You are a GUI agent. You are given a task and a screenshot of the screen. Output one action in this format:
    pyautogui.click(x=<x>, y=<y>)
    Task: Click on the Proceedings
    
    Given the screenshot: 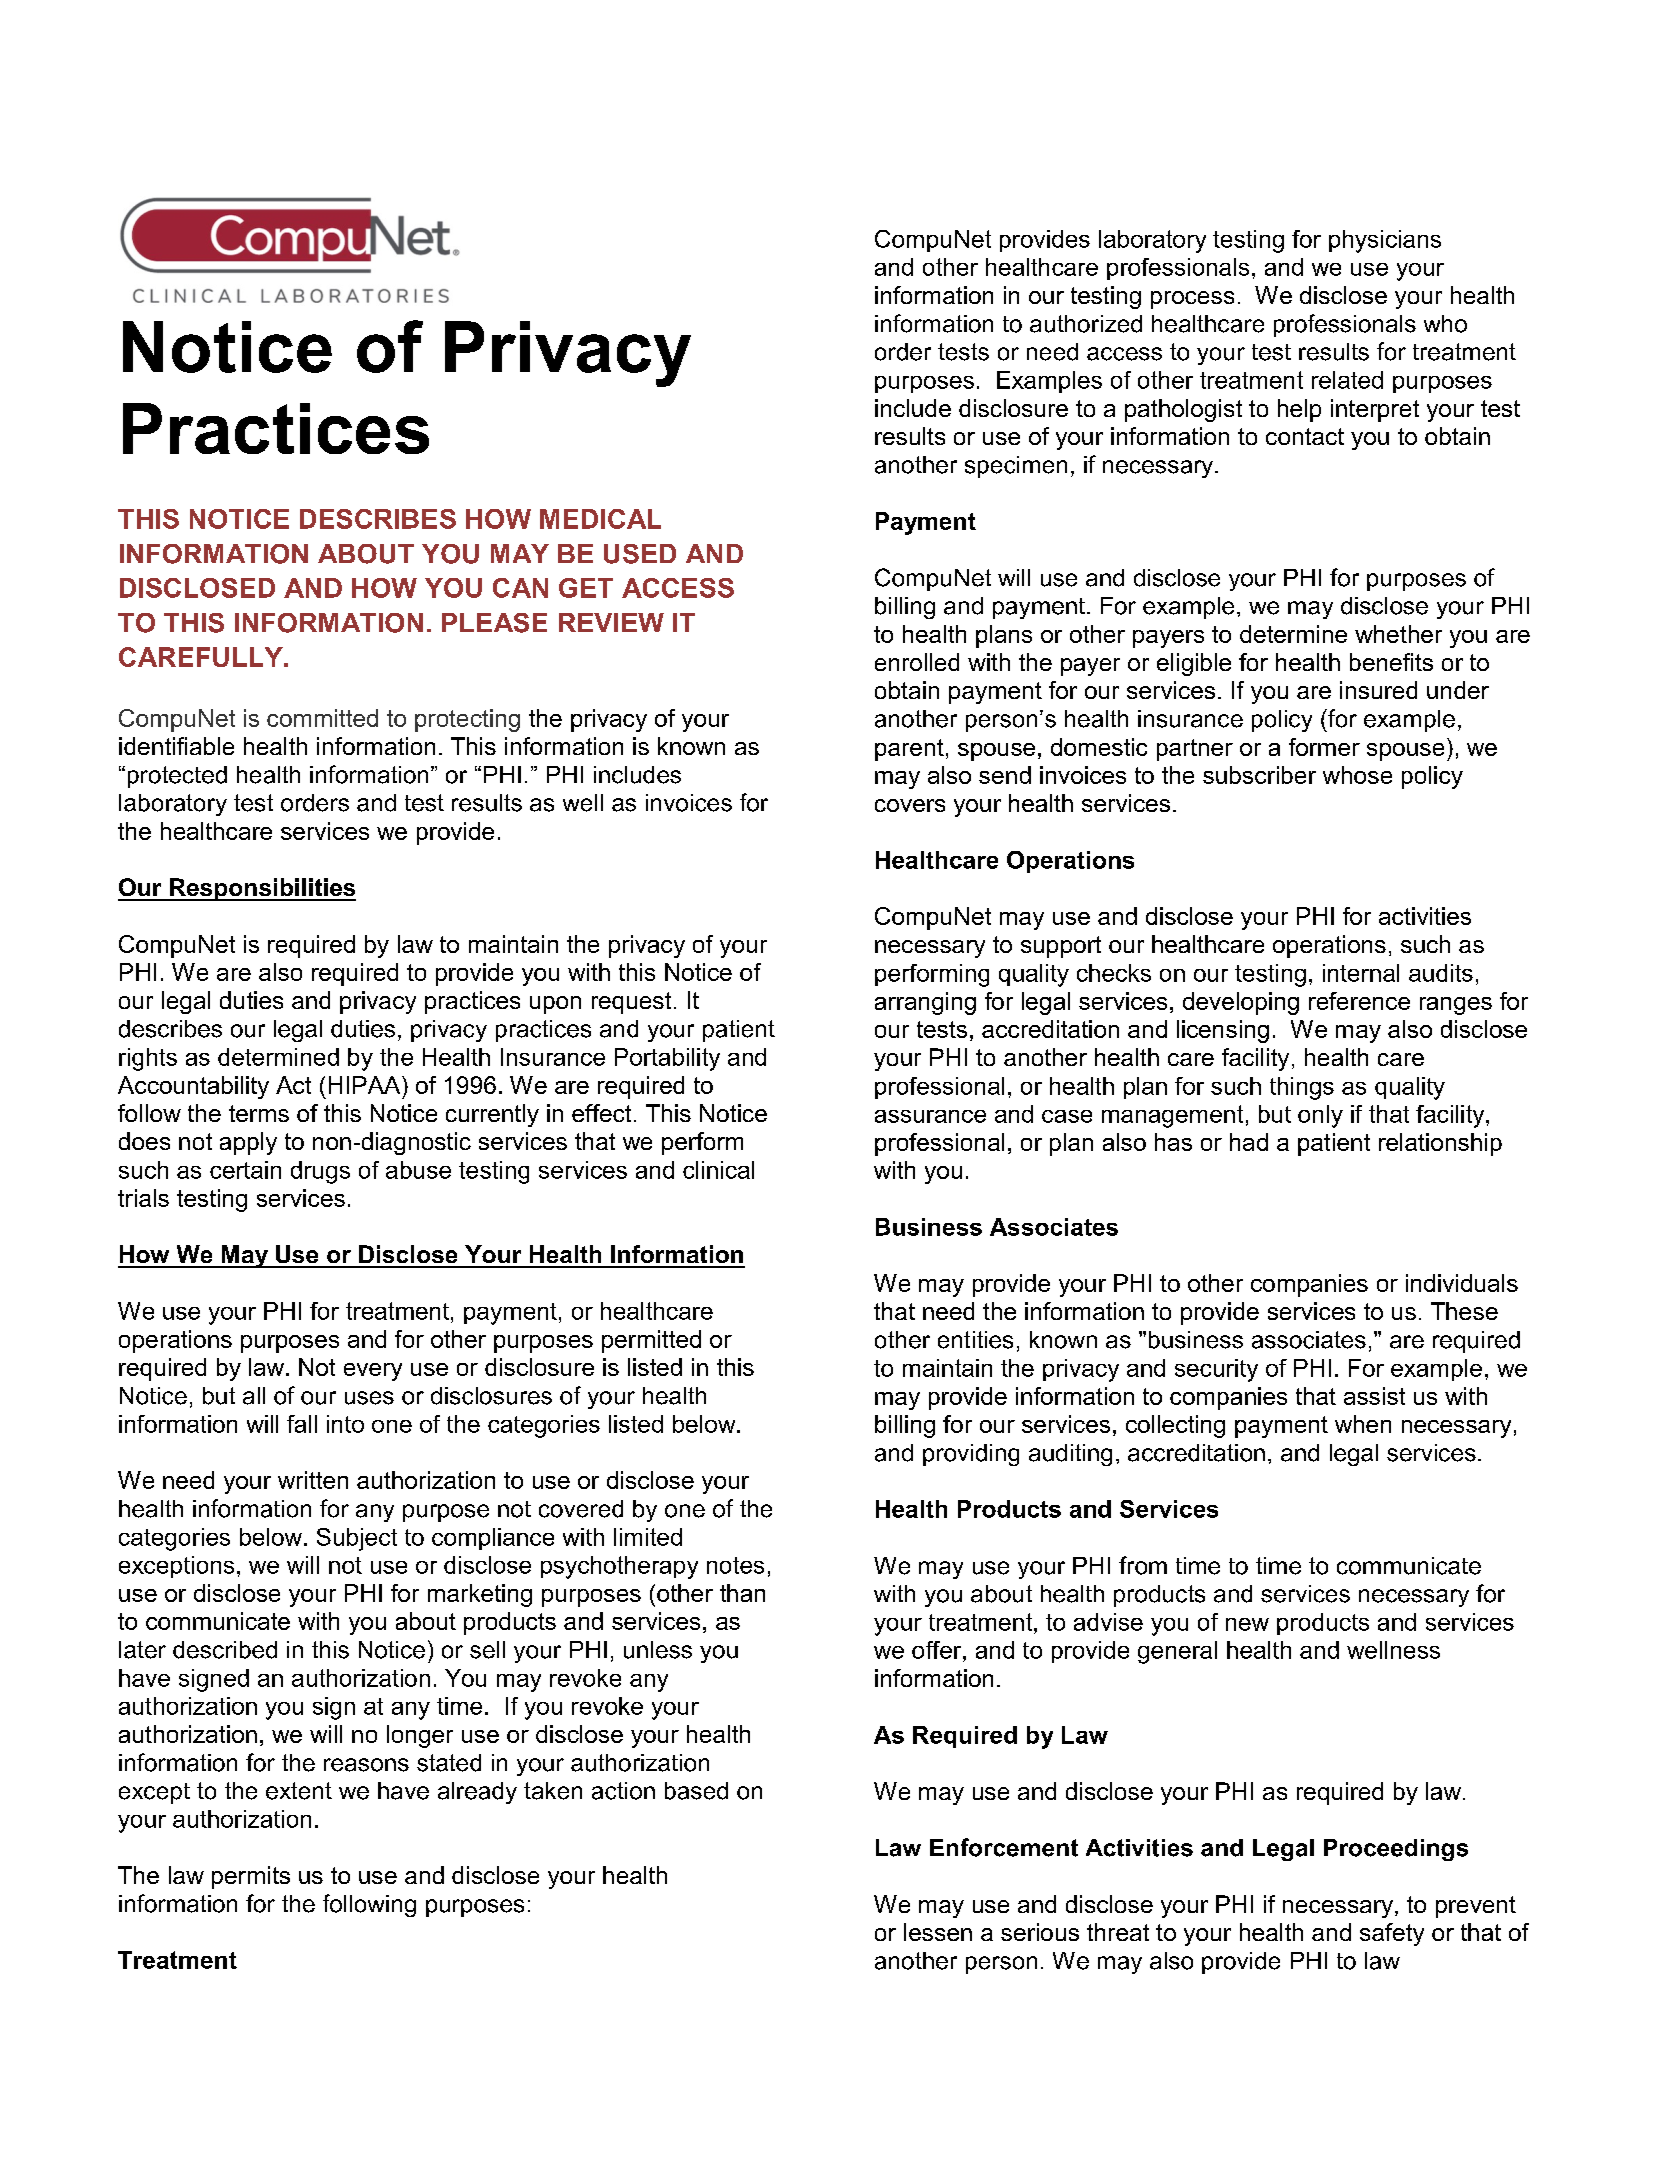 What is the action you would take?
    pyautogui.click(x=1396, y=1850)
